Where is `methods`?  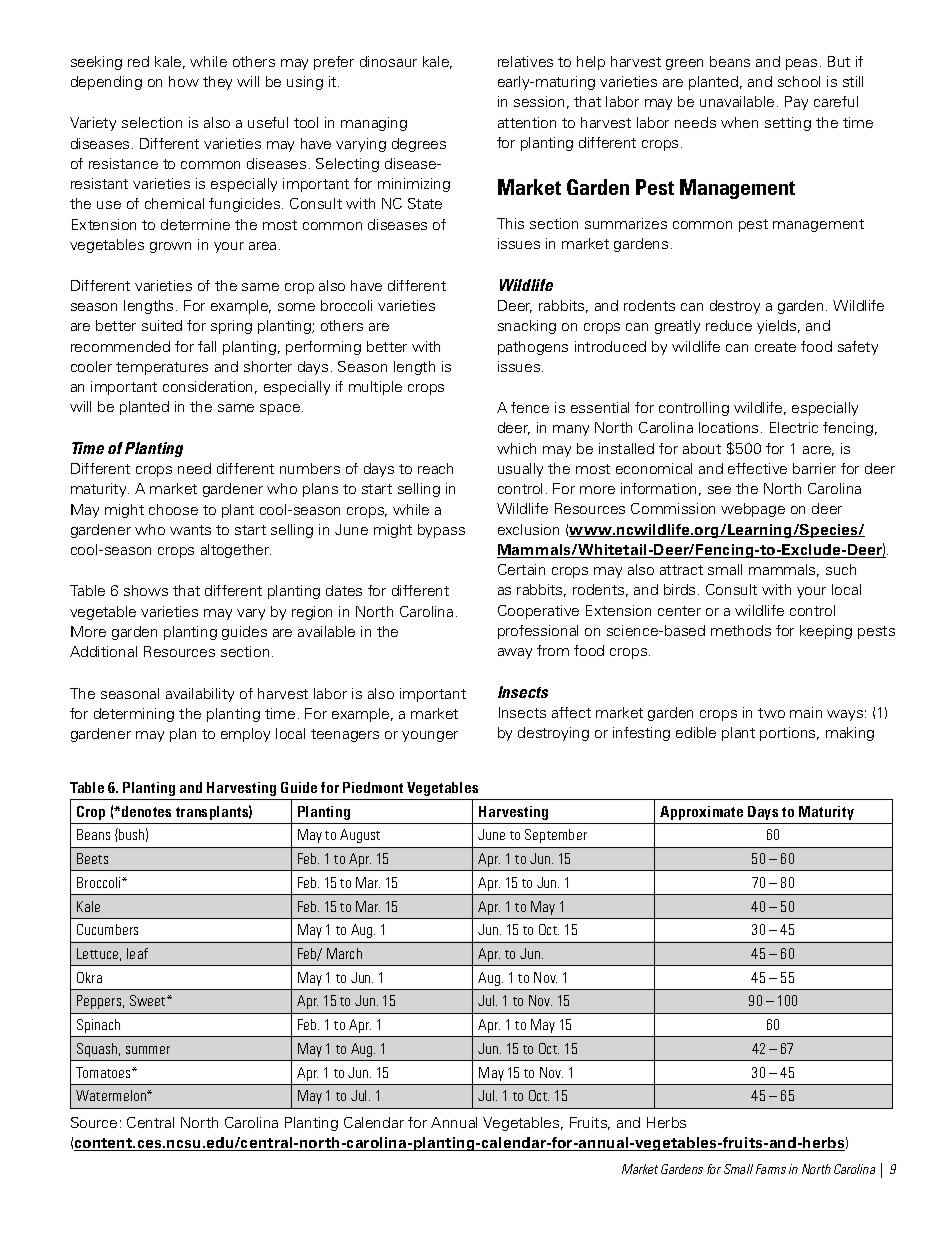 methods is located at coordinates (741, 630).
